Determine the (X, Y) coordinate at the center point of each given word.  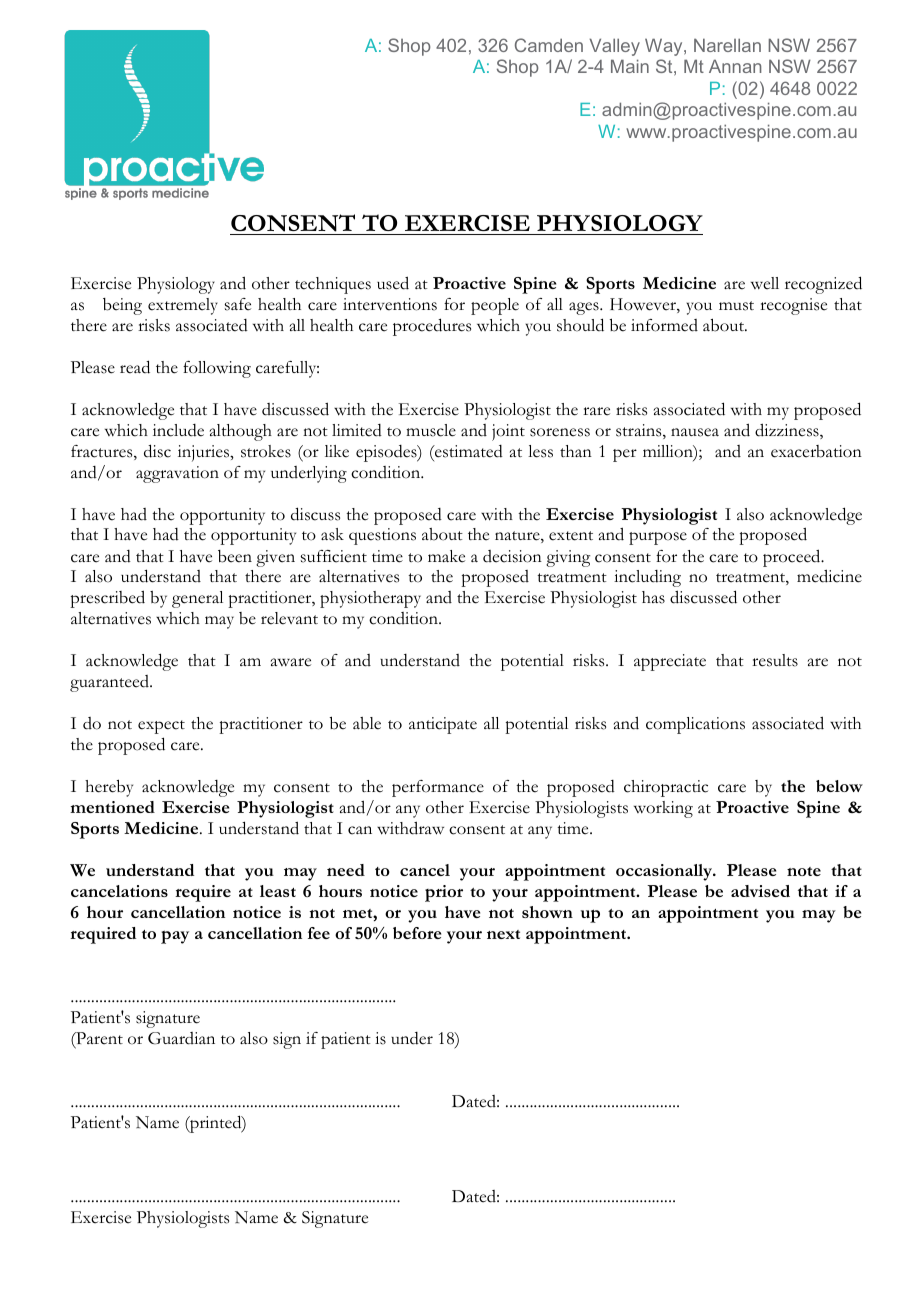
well (765, 283)
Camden (549, 45)
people (495, 306)
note (804, 871)
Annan (735, 66)
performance (438, 788)
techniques (333, 285)
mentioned (112, 807)
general (197, 599)
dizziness (788, 431)
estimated (468, 451)
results (775, 660)
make (446, 556)
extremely (183, 306)
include (178, 430)
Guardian (181, 1038)
